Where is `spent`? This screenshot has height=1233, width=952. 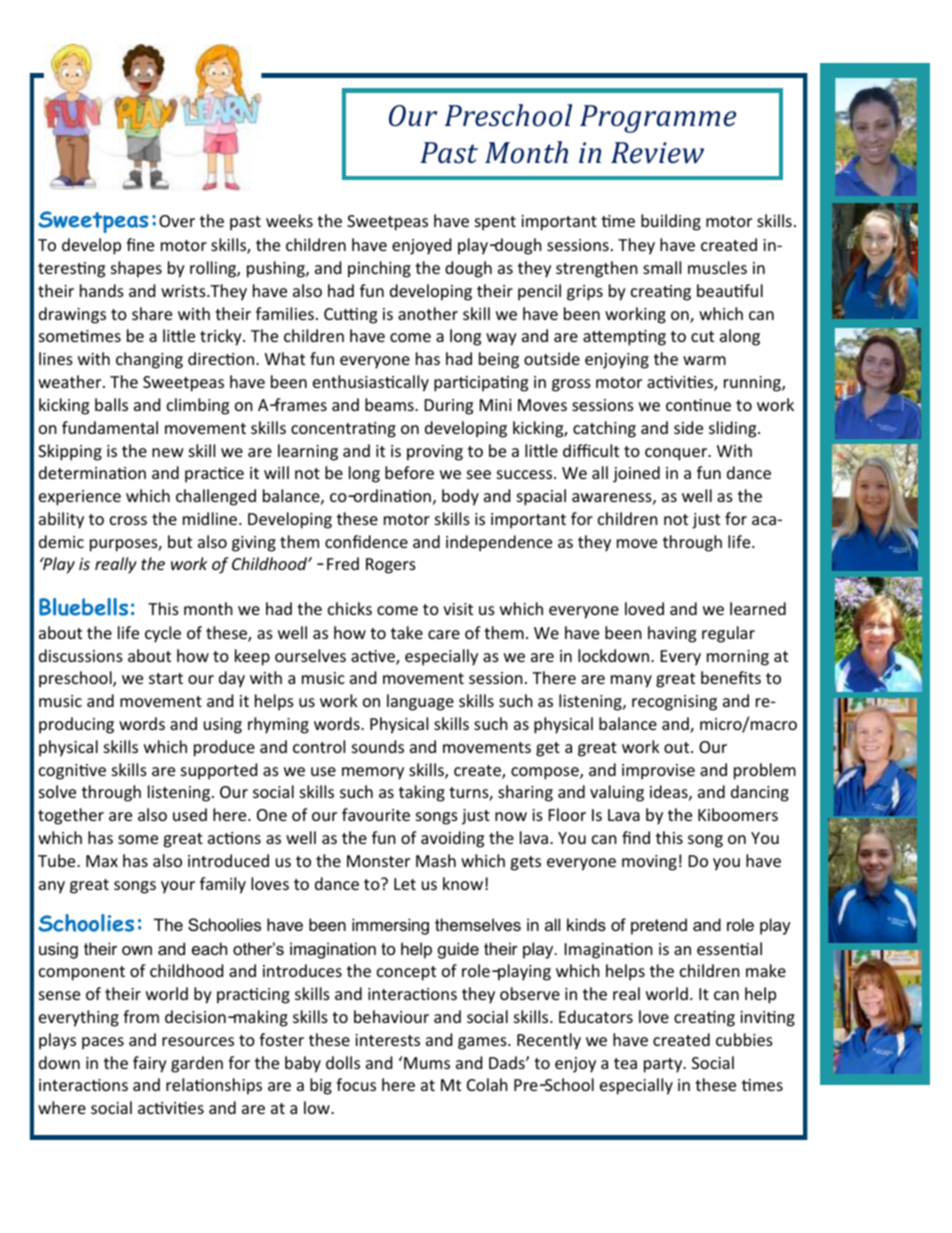
spent is located at coordinates (495, 223).
